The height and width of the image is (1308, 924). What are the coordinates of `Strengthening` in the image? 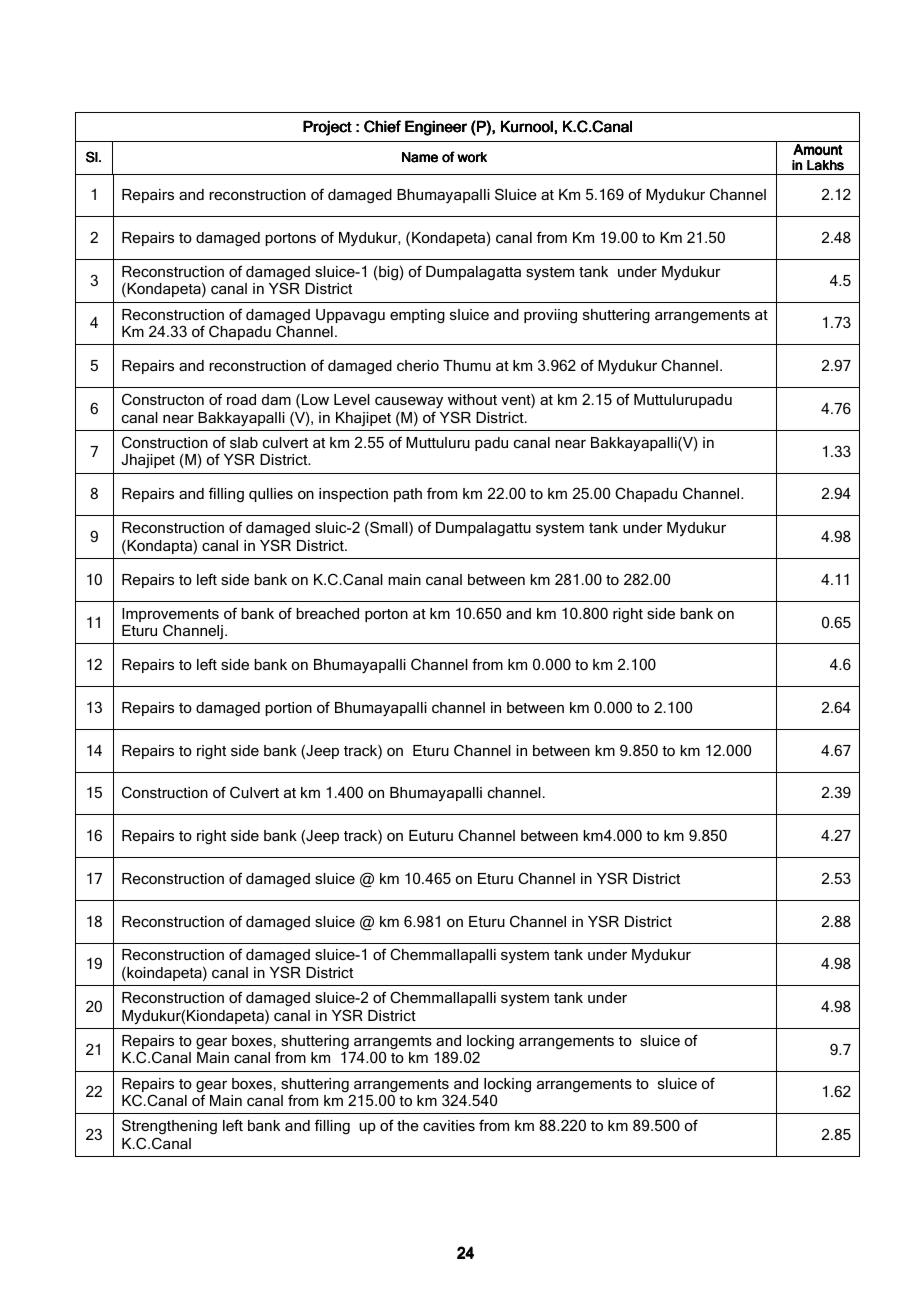 It's located at (169, 1127).
